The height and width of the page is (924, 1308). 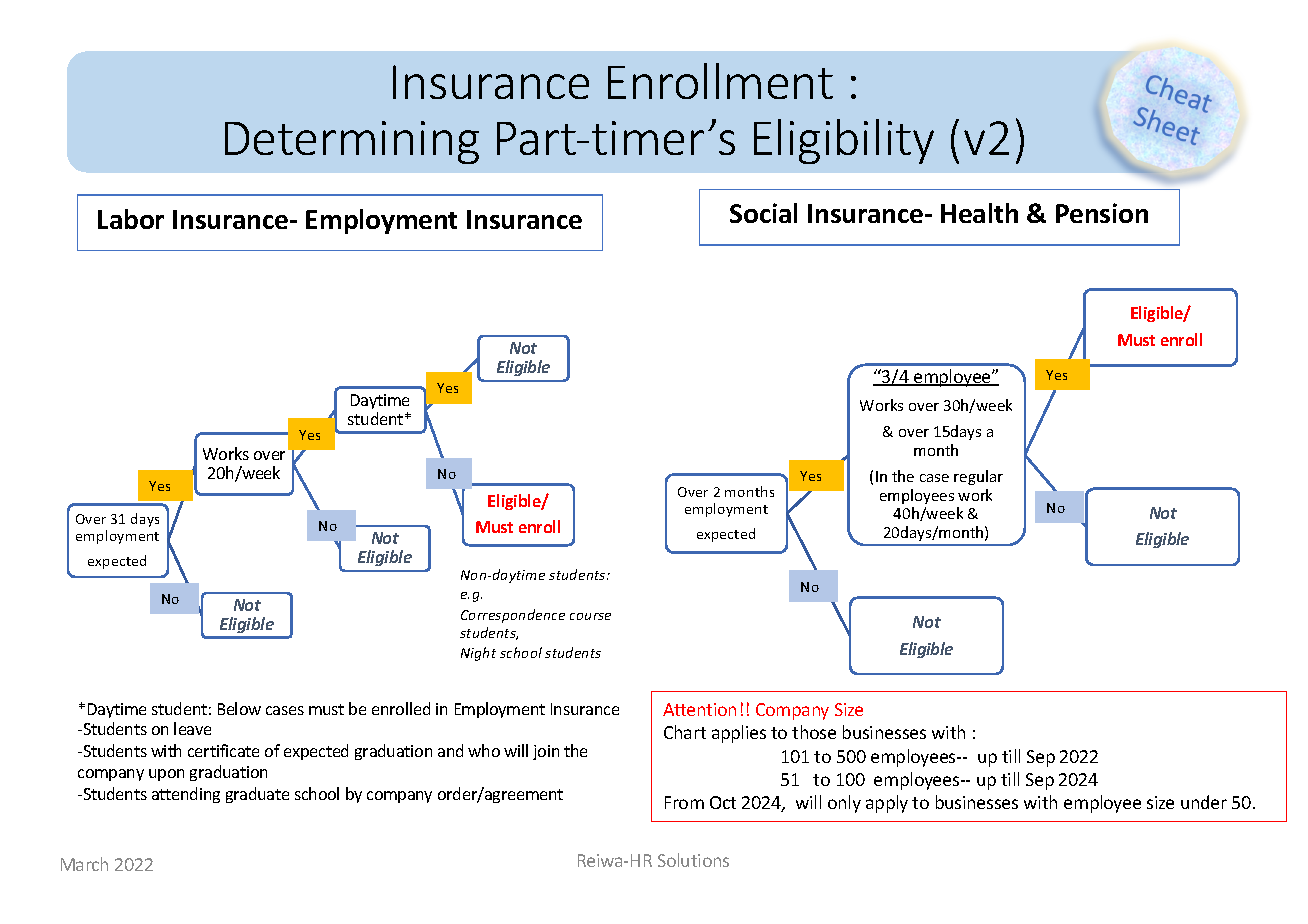 I want to click on leave, so click(x=192, y=728).
